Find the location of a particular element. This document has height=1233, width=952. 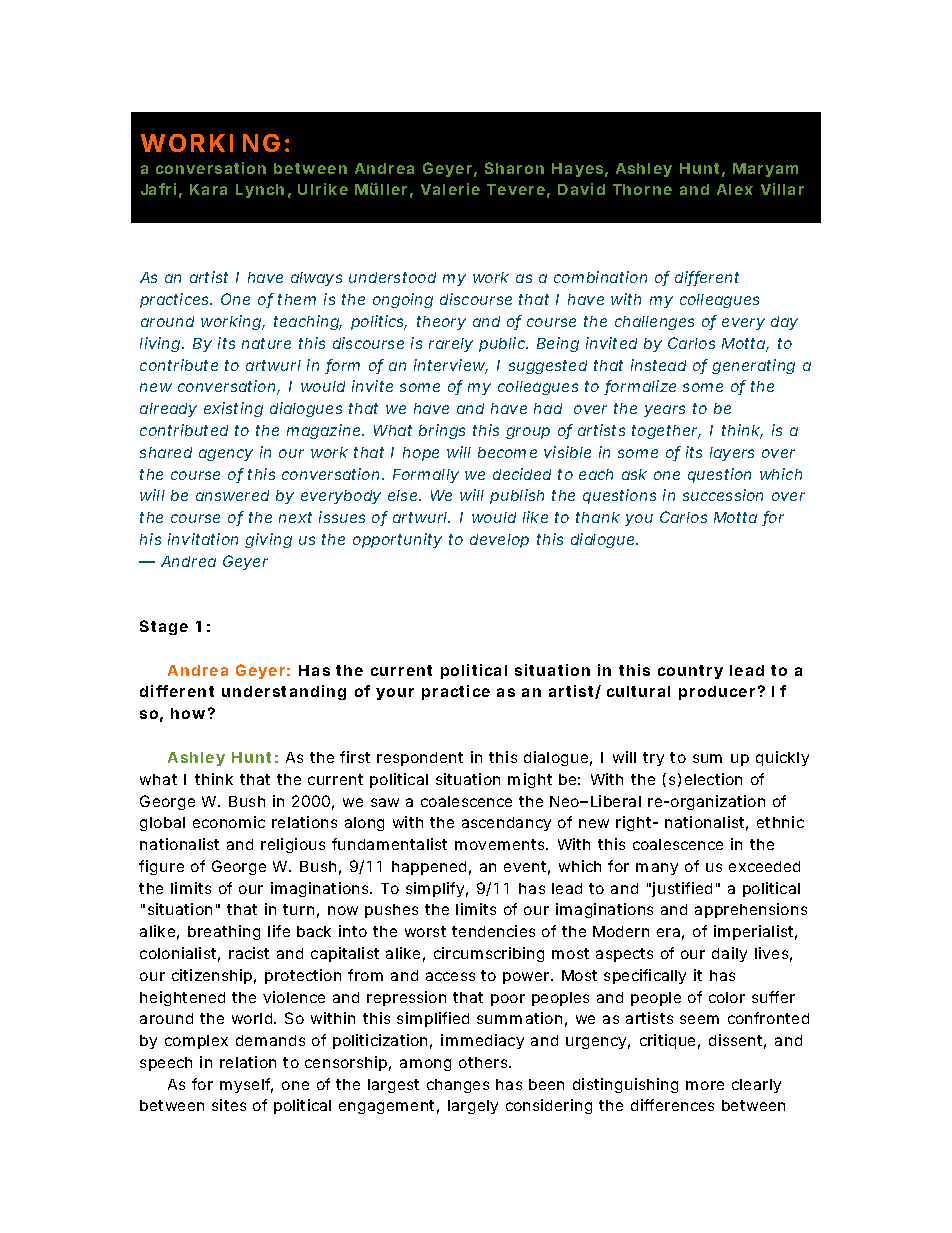

Valerie is located at coordinates (450, 189).
